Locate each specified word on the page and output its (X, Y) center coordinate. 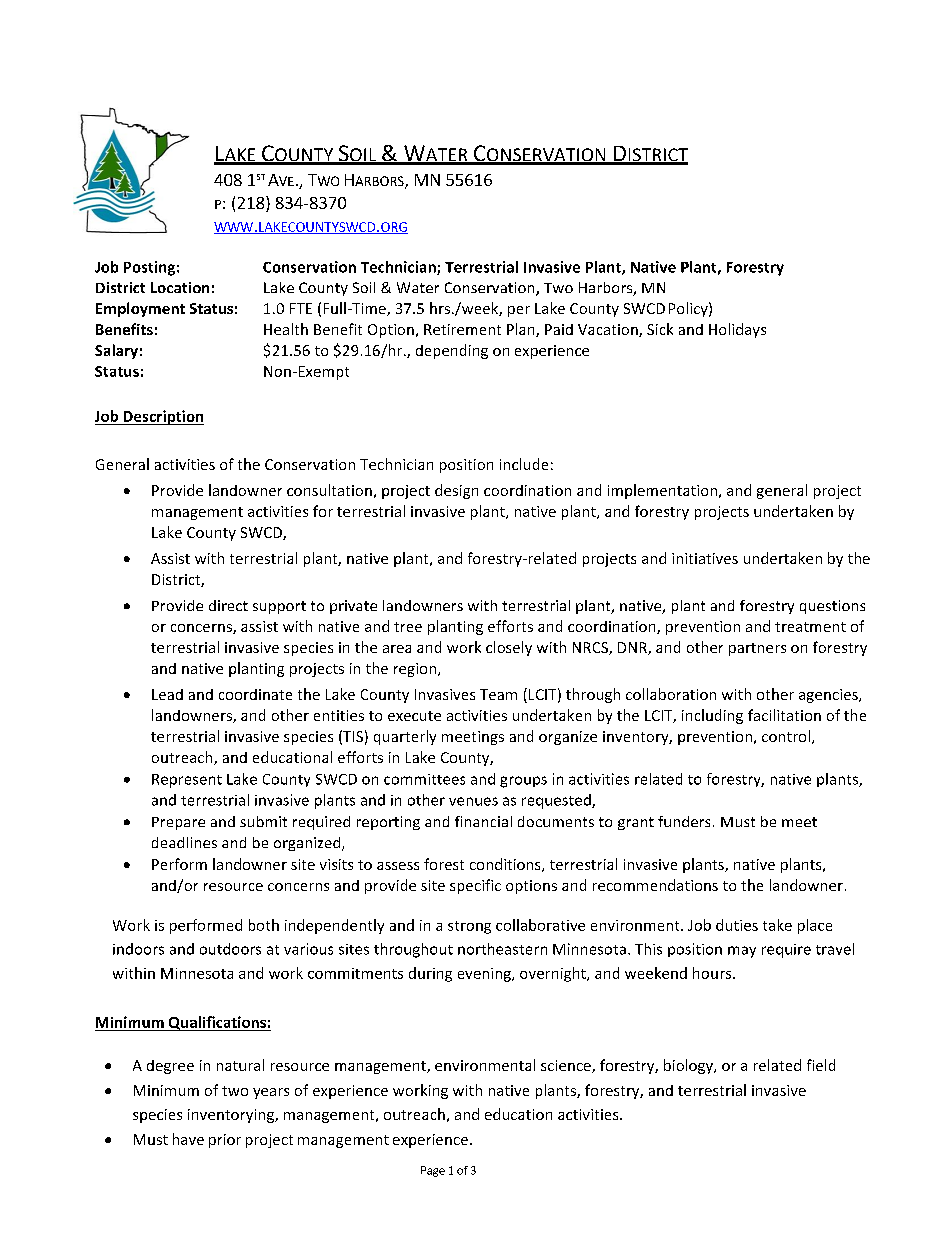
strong (469, 927)
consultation (329, 490)
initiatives (705, 558)
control (786, 736)
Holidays (737, 330)
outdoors (230, 949)
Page (433, 1171)
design (456, 491)
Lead (167, 694)
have (188, 1139)
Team (498, 694)
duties (737, 925)
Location (180, 287)
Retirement (462, 329)
